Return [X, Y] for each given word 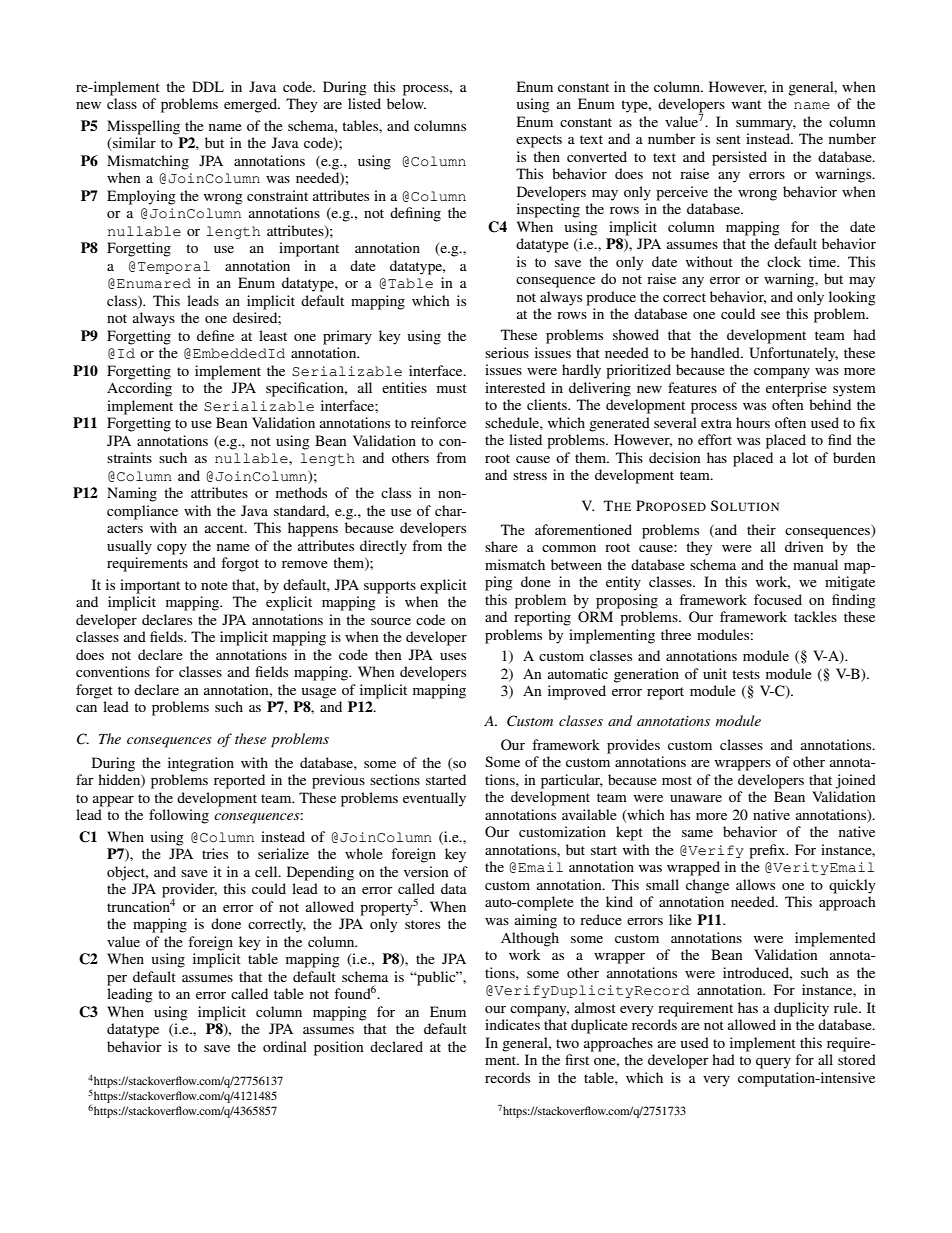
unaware [696, 798]
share [501, 546]
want [746, 104]
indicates [512, 1024]
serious [507, 352]
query [773, 1063]
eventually [434, 799]
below [406, 103]
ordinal [285, 1046]
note [214, 585]
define [215, 335]
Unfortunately [793, 354]
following [179, 816]
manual [815, 564]
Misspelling [143, 127]
